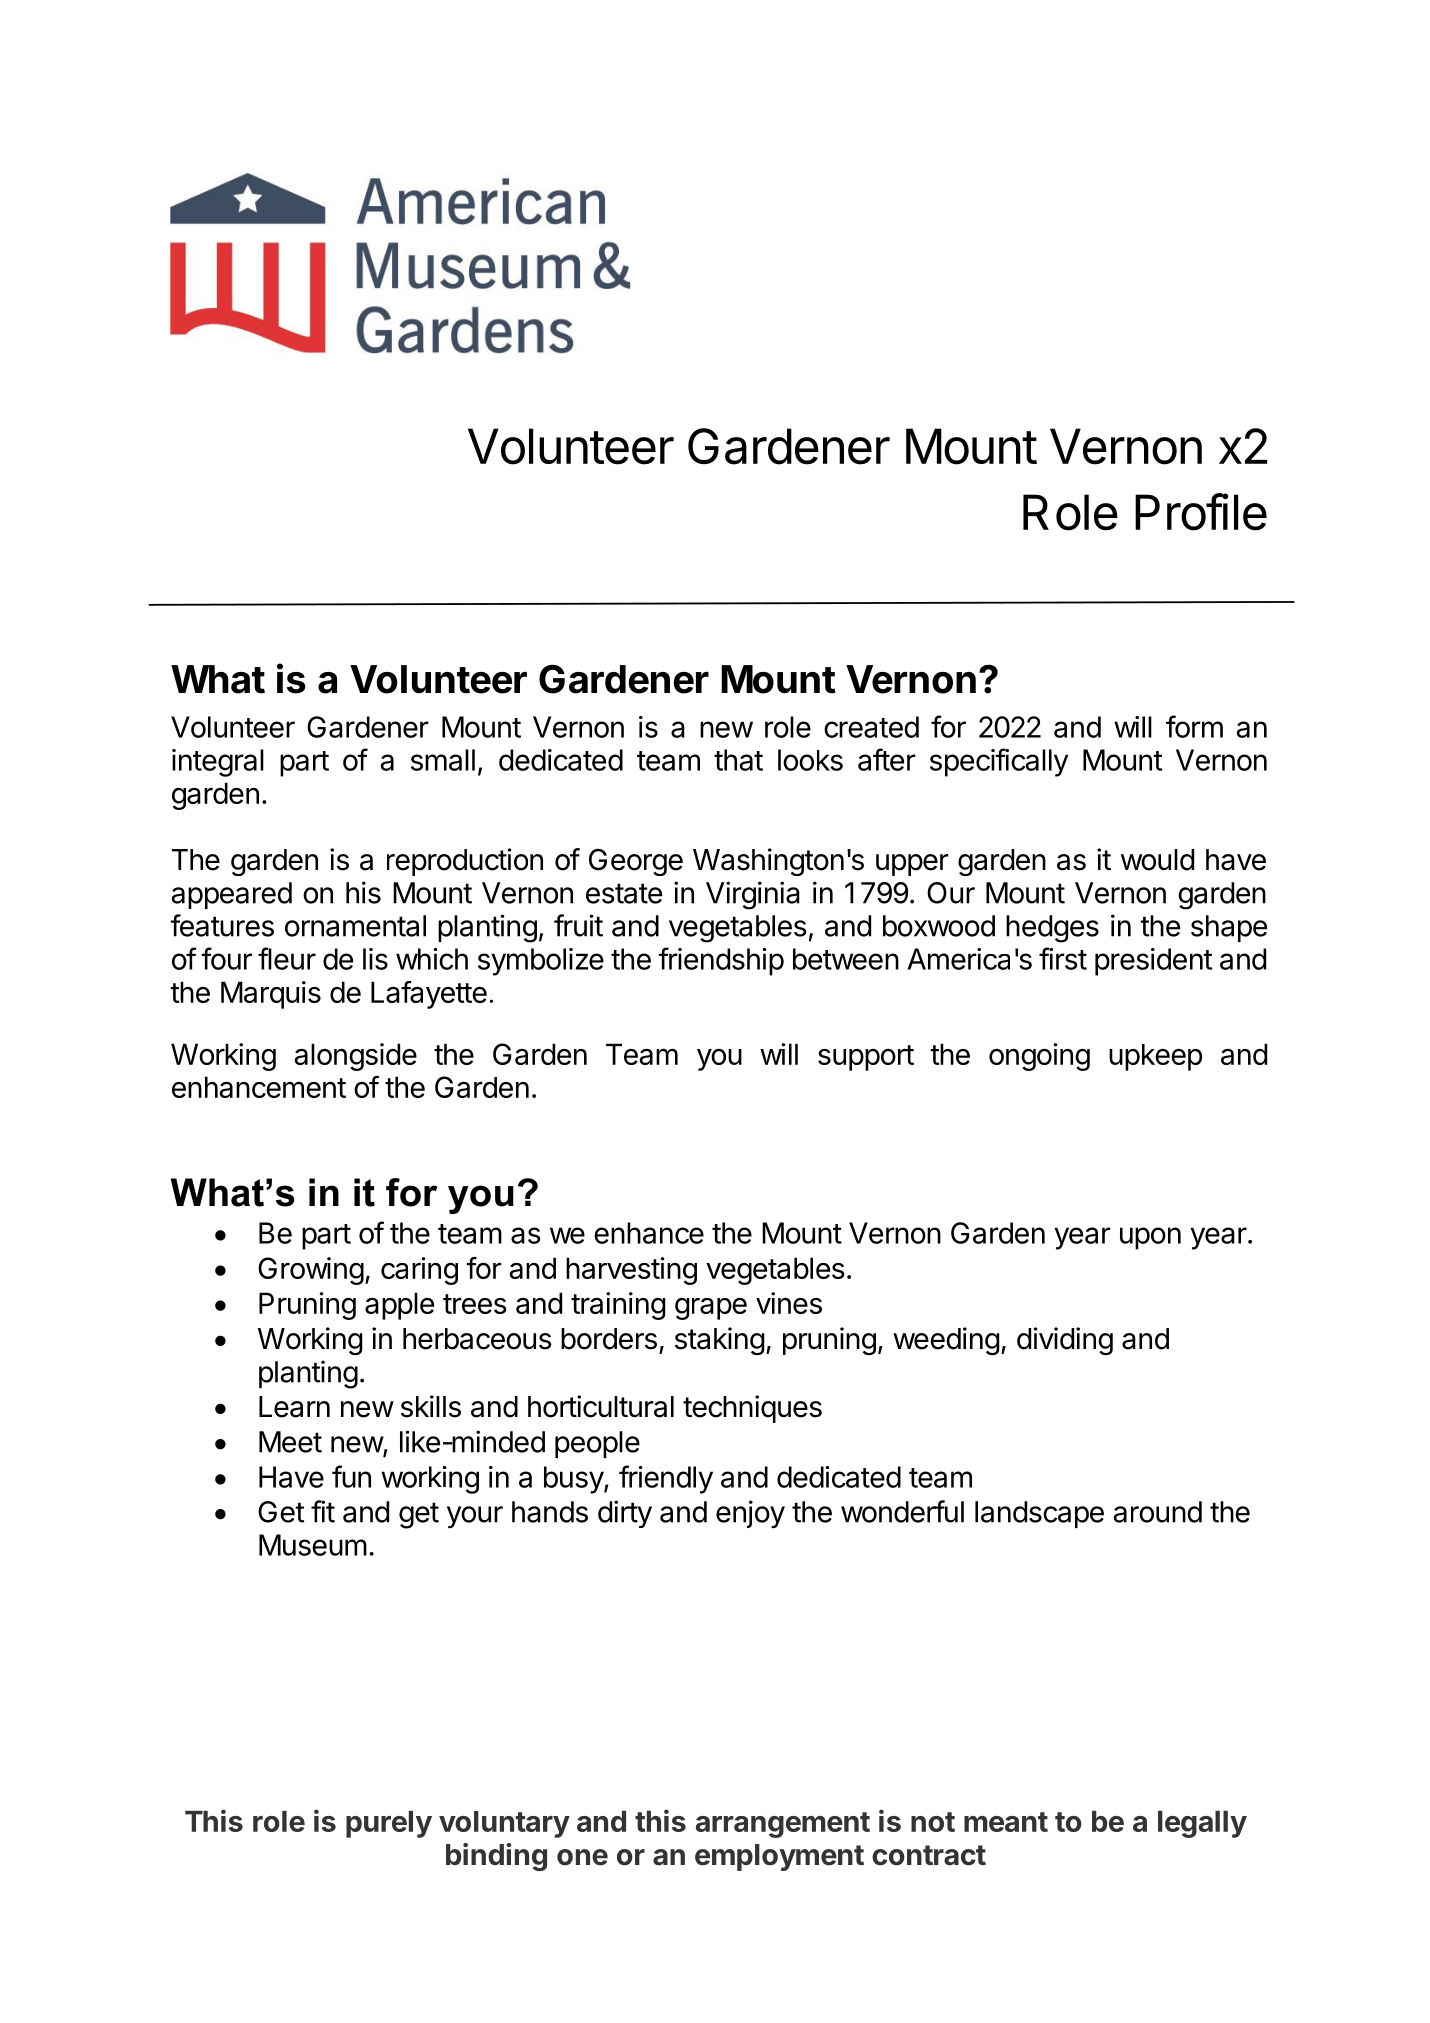 The width and height of the screenshot is (1430, 2023). What do you see at coordinates (323, 1511) in the screenshot?
I see `fit` at bounding box center [323, 1511].
